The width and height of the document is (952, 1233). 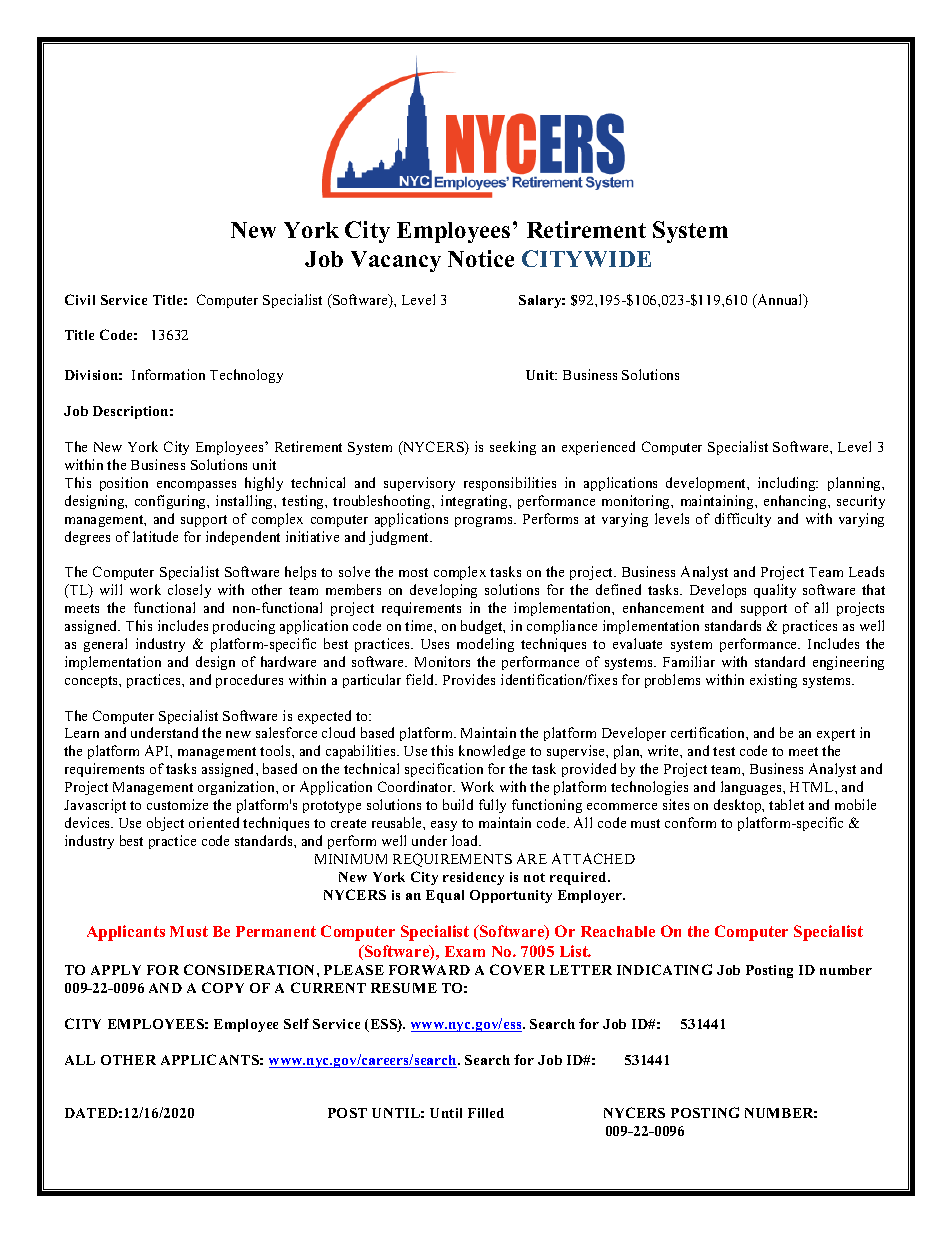 I want to click on INDICATING, so click(x=664, y=969).
